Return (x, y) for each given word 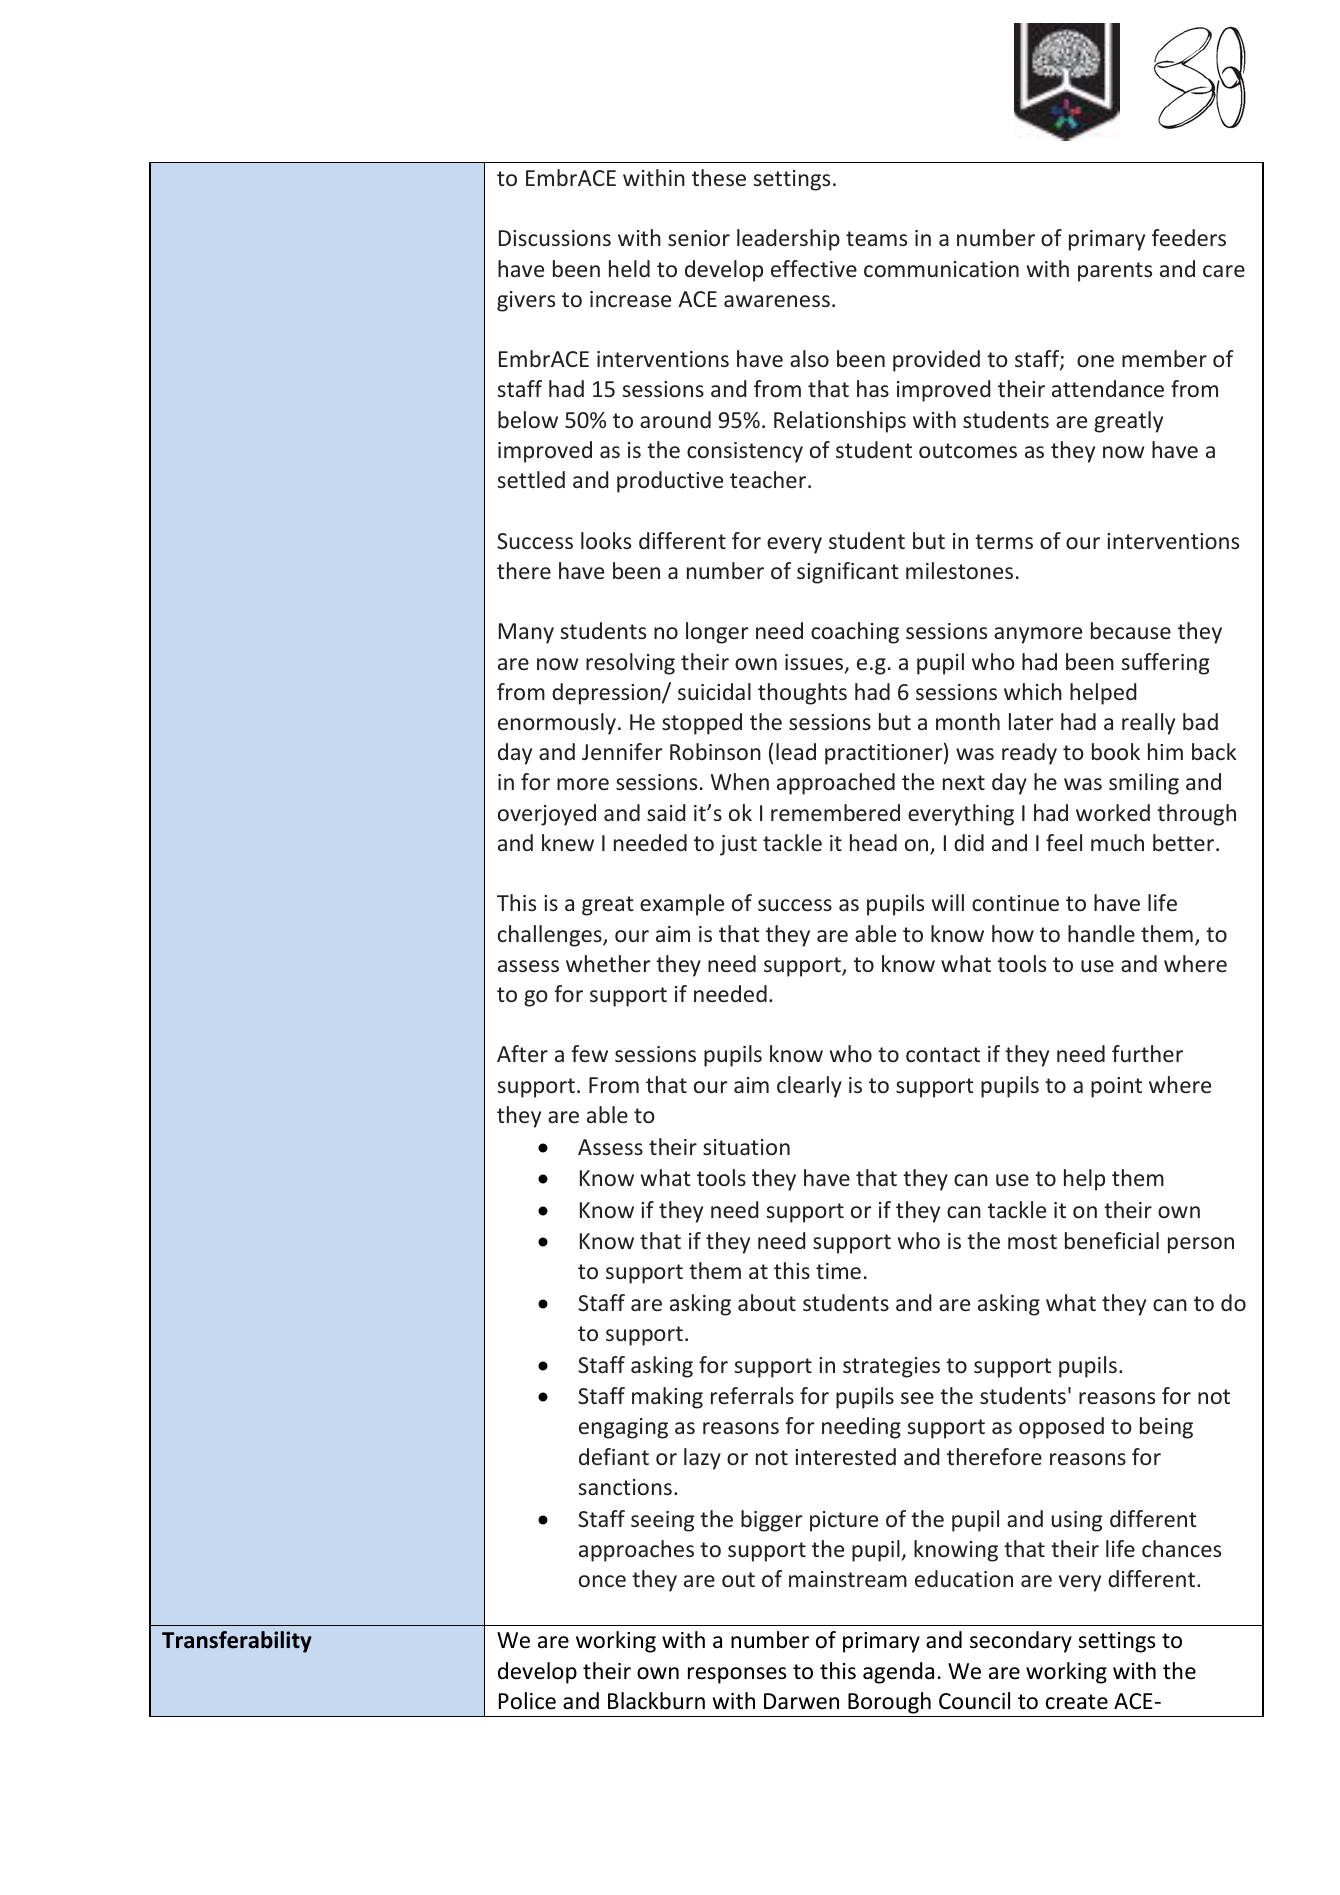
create (1077, 1702)
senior (699, 238)
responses (737, 1675)
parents (1115, 272)
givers (526, 301)
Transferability (237, 1642)
